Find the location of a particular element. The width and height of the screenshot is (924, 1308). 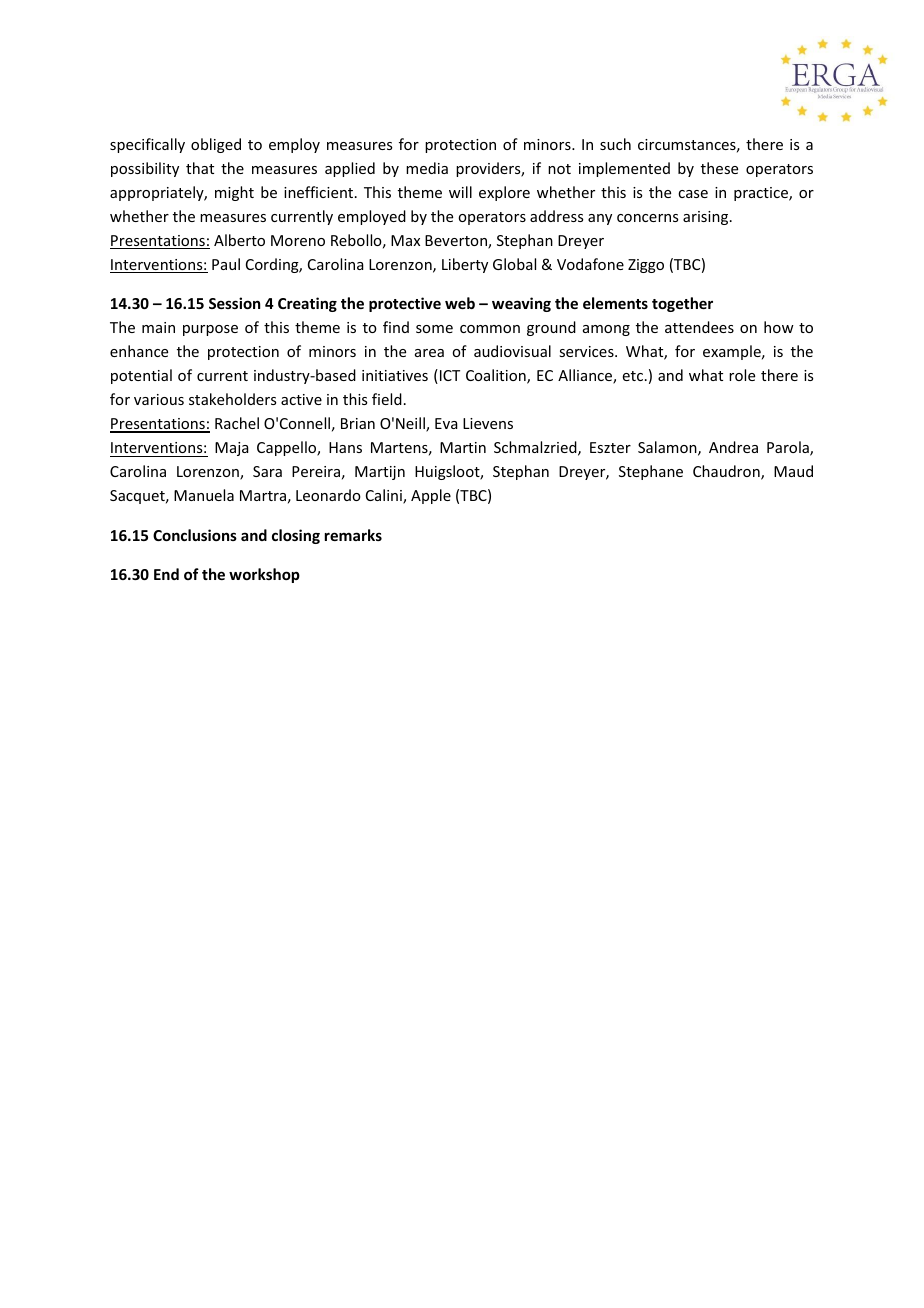

media is located at coordinates (427, 168).
